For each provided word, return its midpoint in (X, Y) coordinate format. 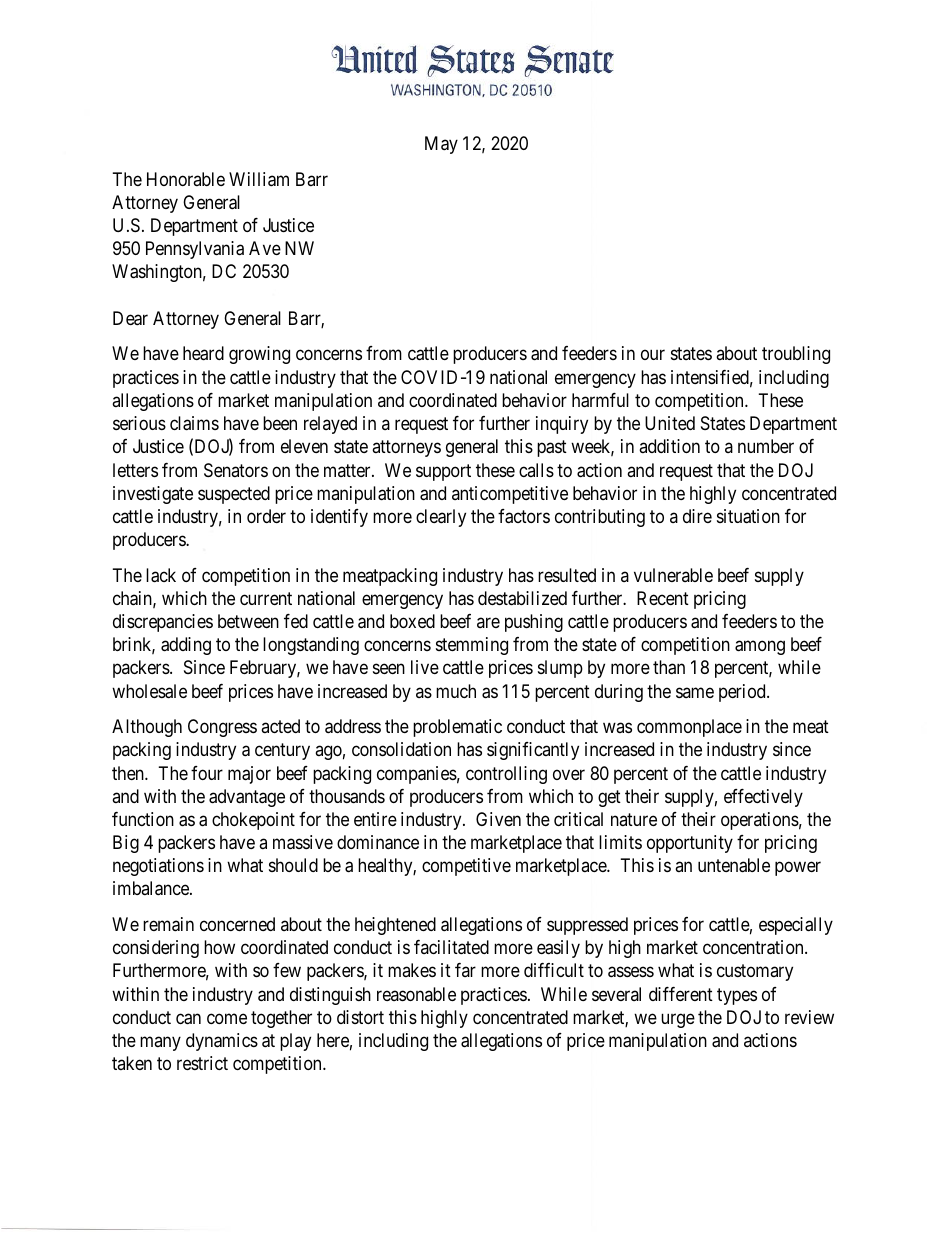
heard (203, 353)
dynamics (222, 1042)
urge (678, 1020)
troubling (796, 355)
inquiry (562, 425)
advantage (247, 798)
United (670, 423)
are (488, 622)
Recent (663, 598)
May (441, 145)
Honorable (186, 179)
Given (498, 819)
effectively (763, 798)
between (248, 621)
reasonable (416, 994)
